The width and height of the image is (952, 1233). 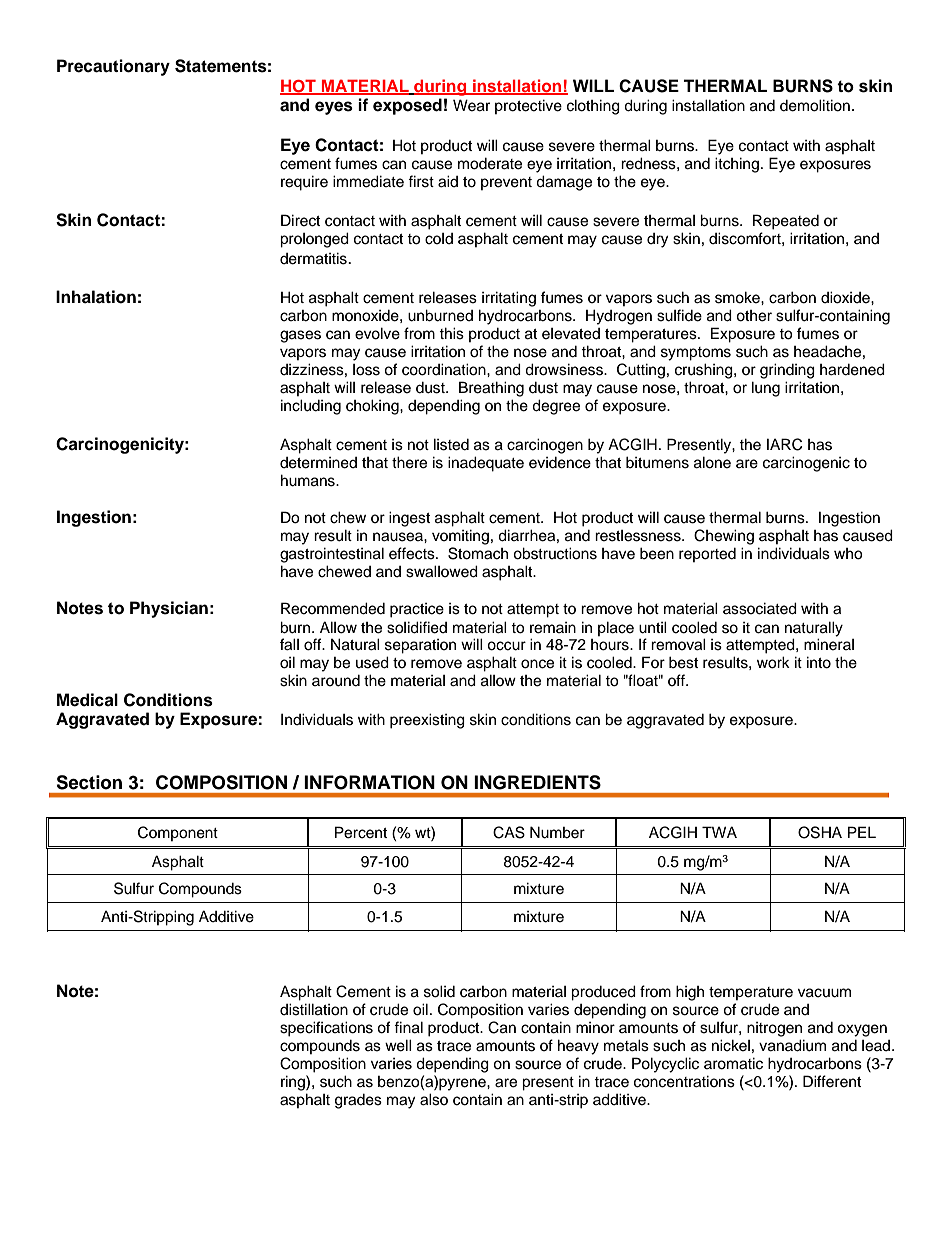 I want to click on itching, so click(x=738, y=165).
